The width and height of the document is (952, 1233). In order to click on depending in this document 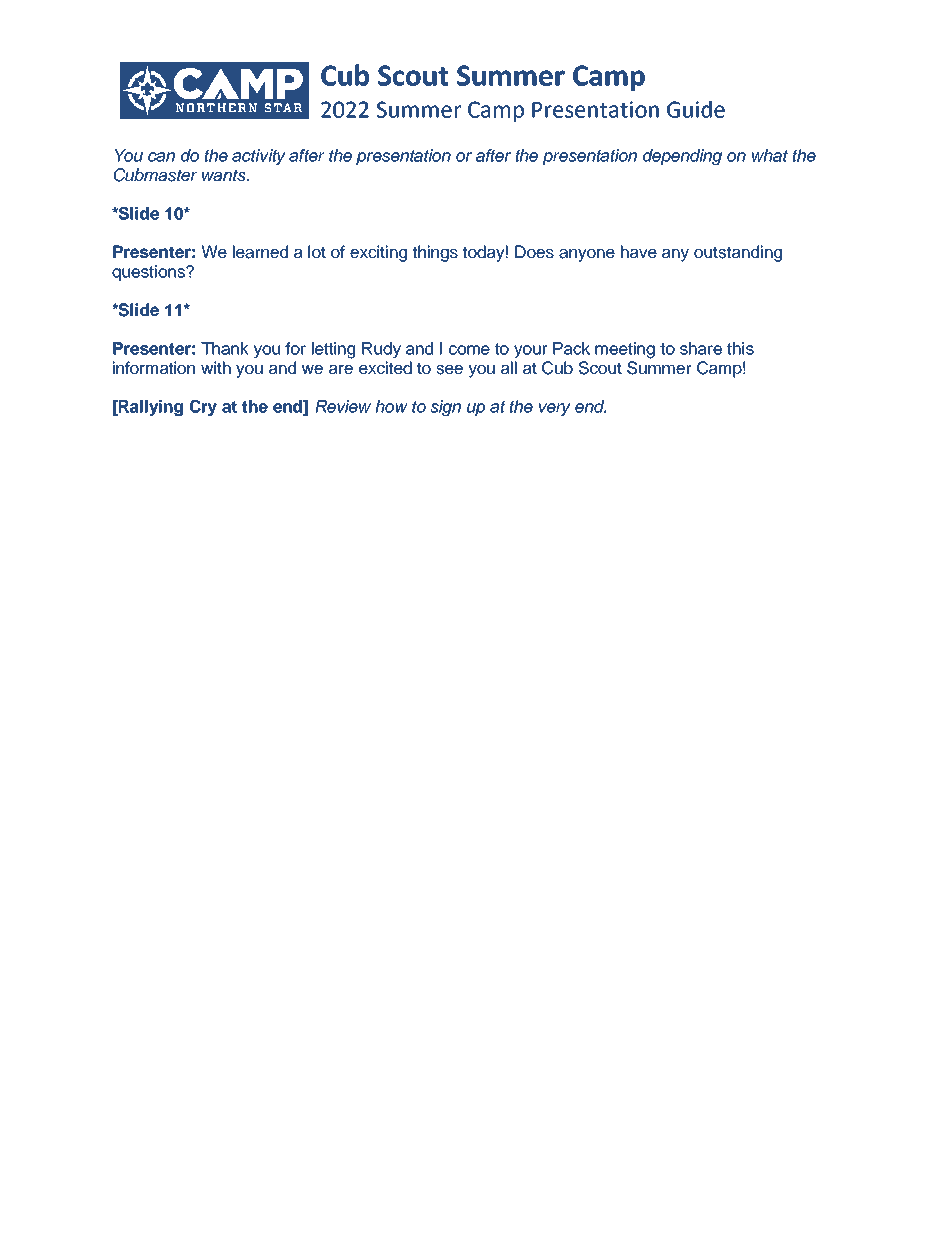, I will do `click(682, 157)`.
